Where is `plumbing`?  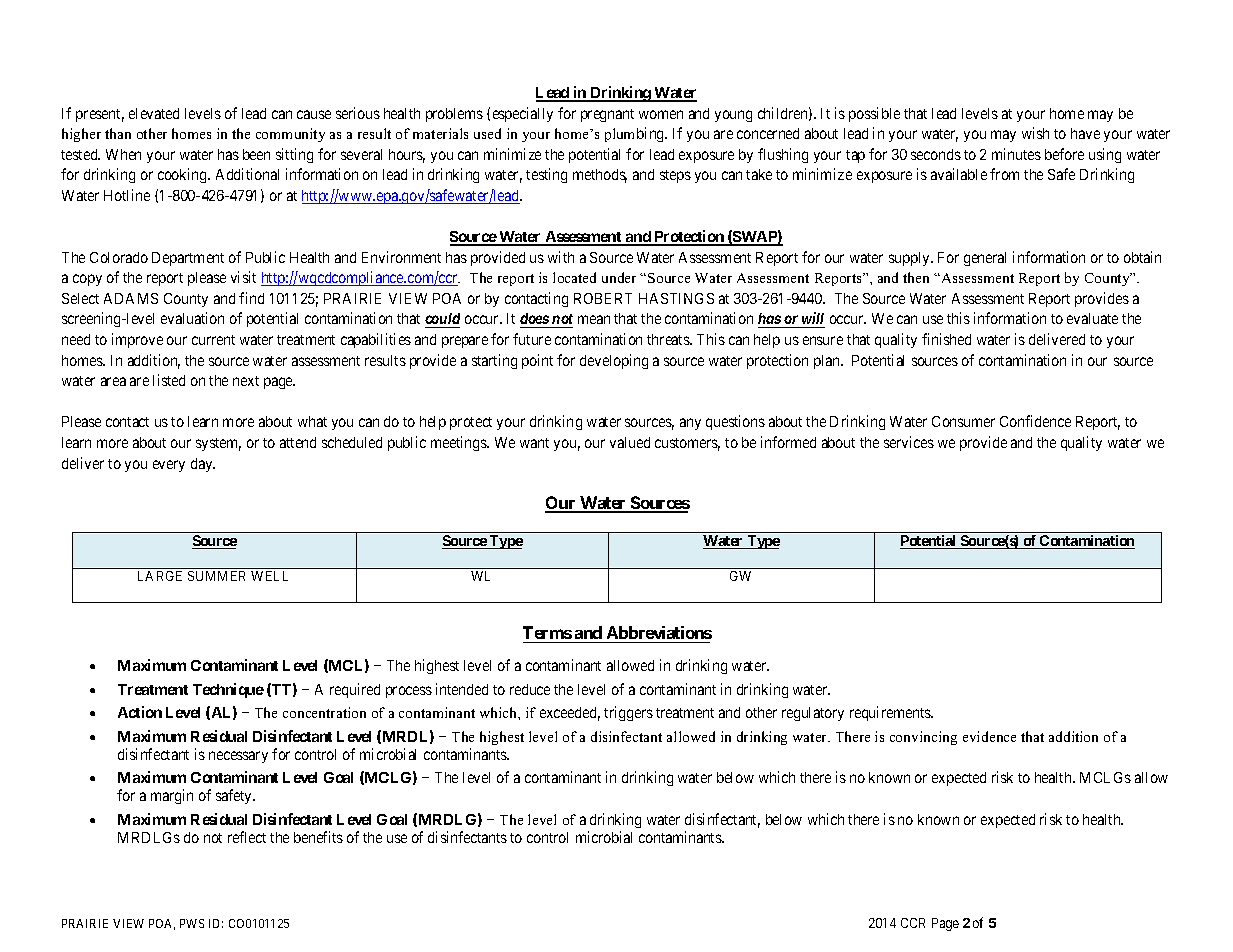
plumbing is located at coordinates (636, 134).
